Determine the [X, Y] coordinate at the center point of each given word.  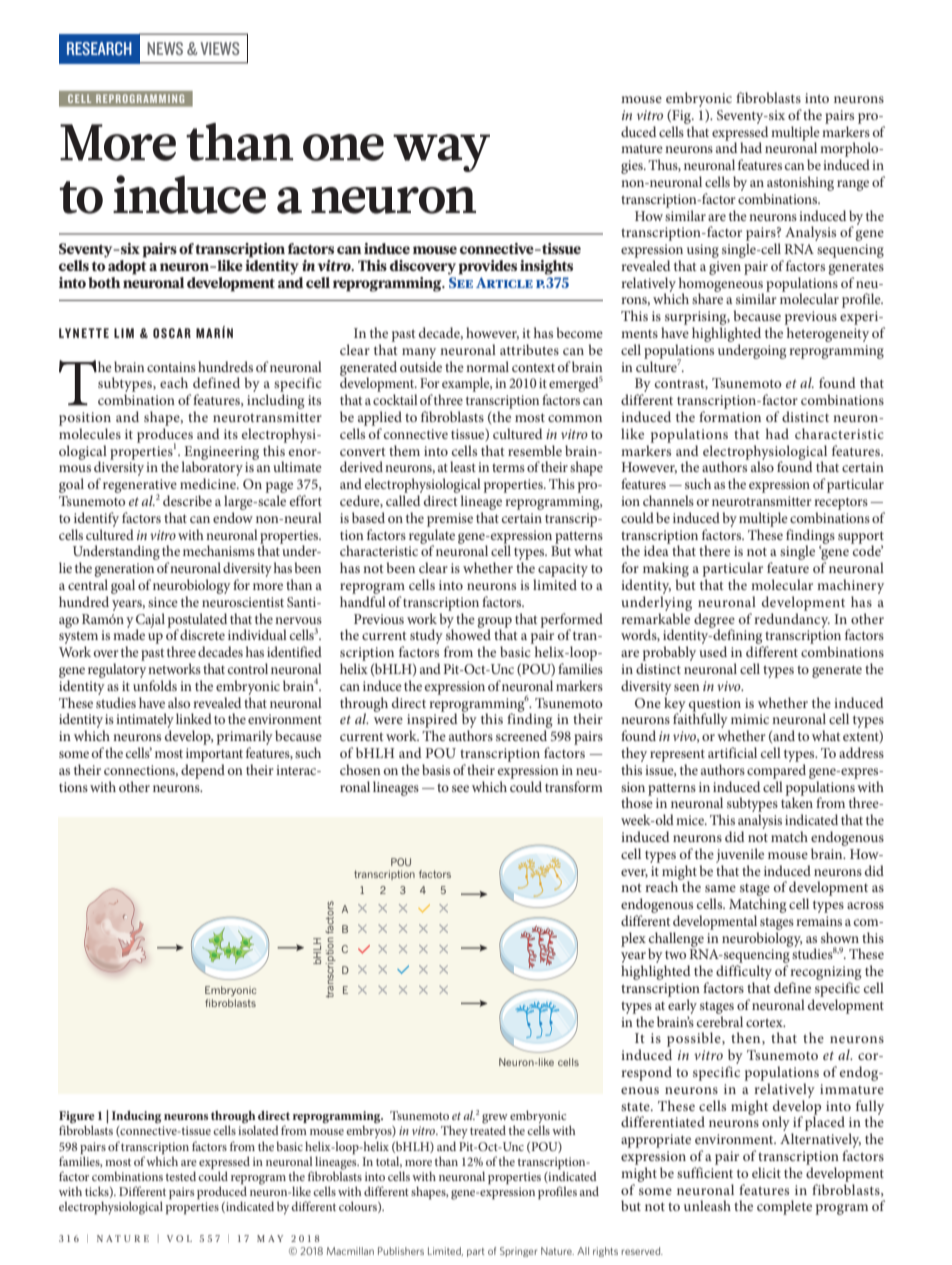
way [441, 153]
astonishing [800, 183]
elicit [766, 1172]
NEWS [165, 48]
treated [488, 1130]
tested [181, 1176]
